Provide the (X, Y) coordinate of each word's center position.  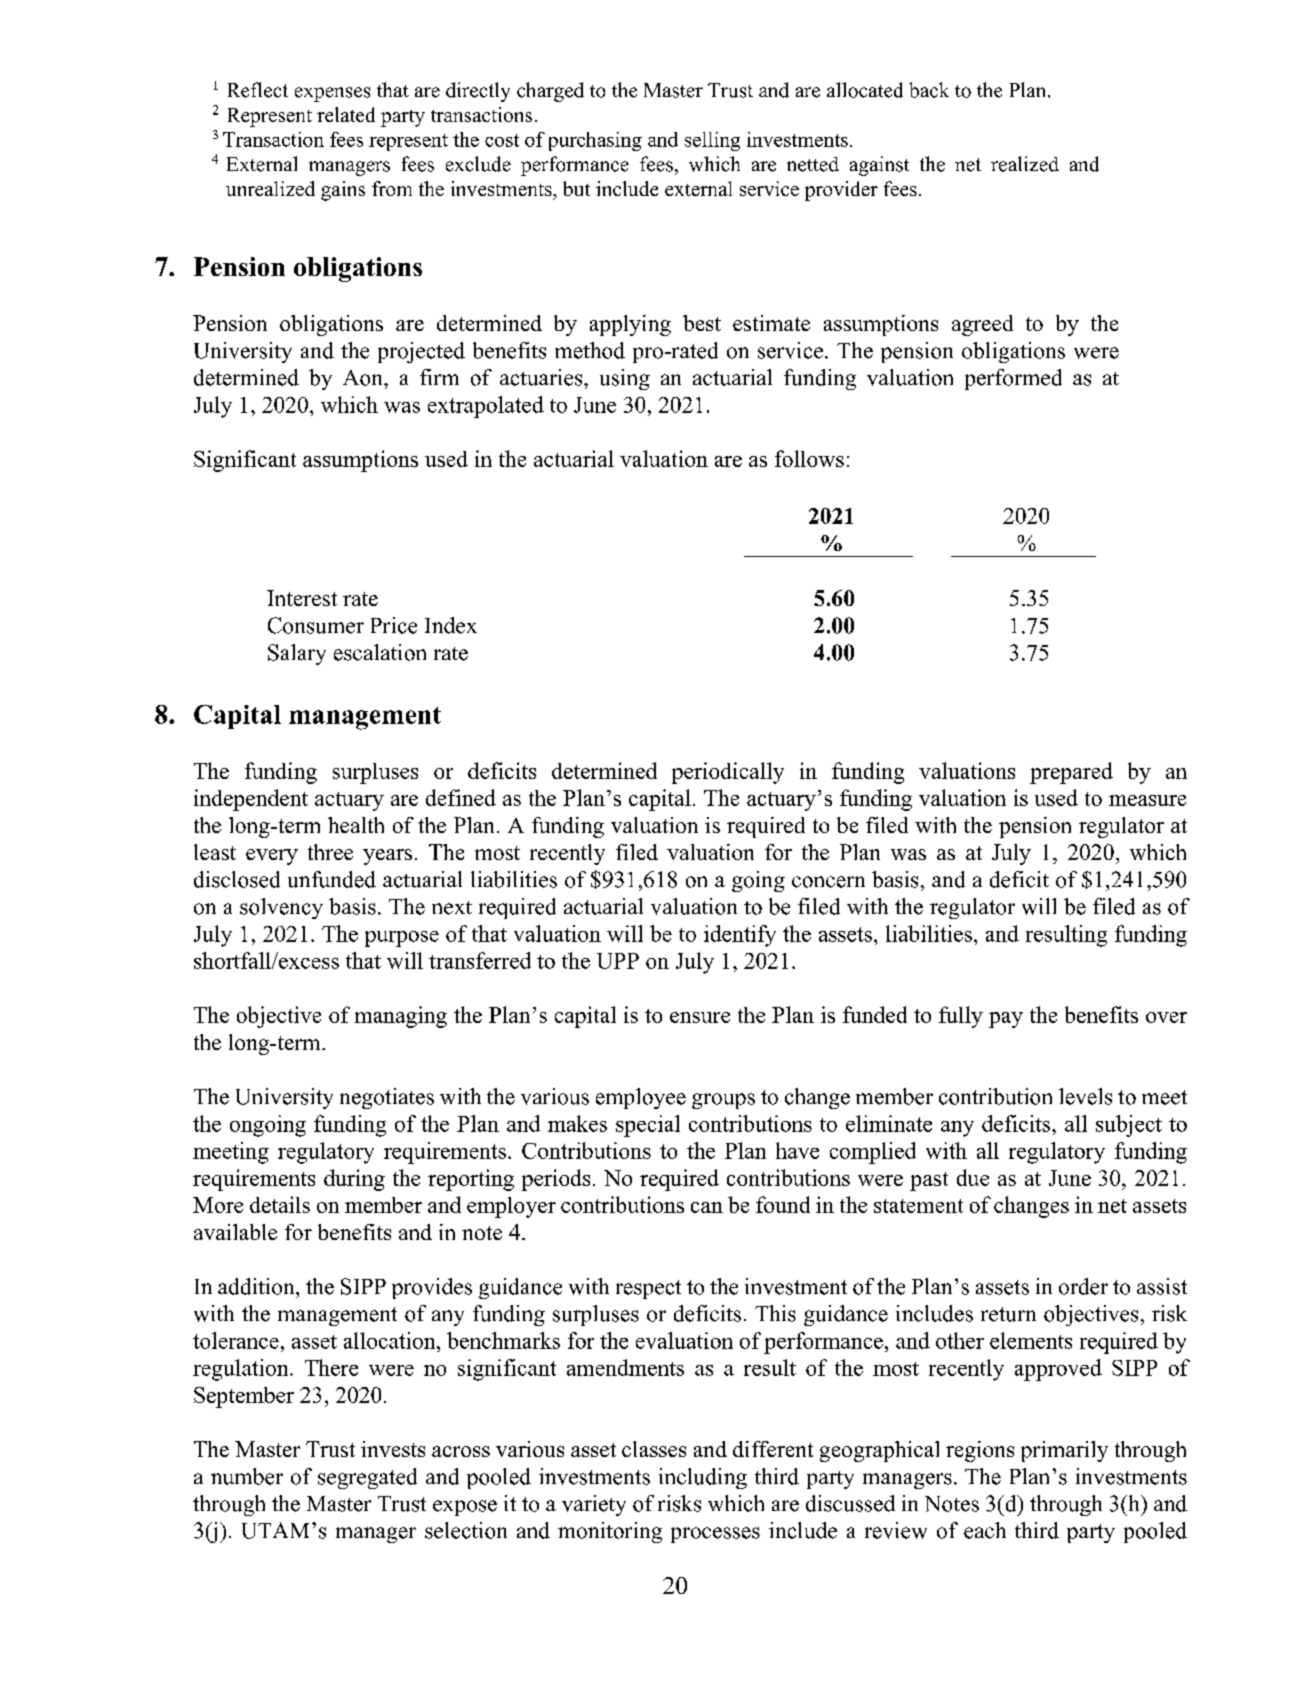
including (703, 1478)
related (346, 114)
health (356, 825)
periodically (728, 773)
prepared (1071, 773)
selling (712, 141)
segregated (367, 1478)
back (929, 90)
